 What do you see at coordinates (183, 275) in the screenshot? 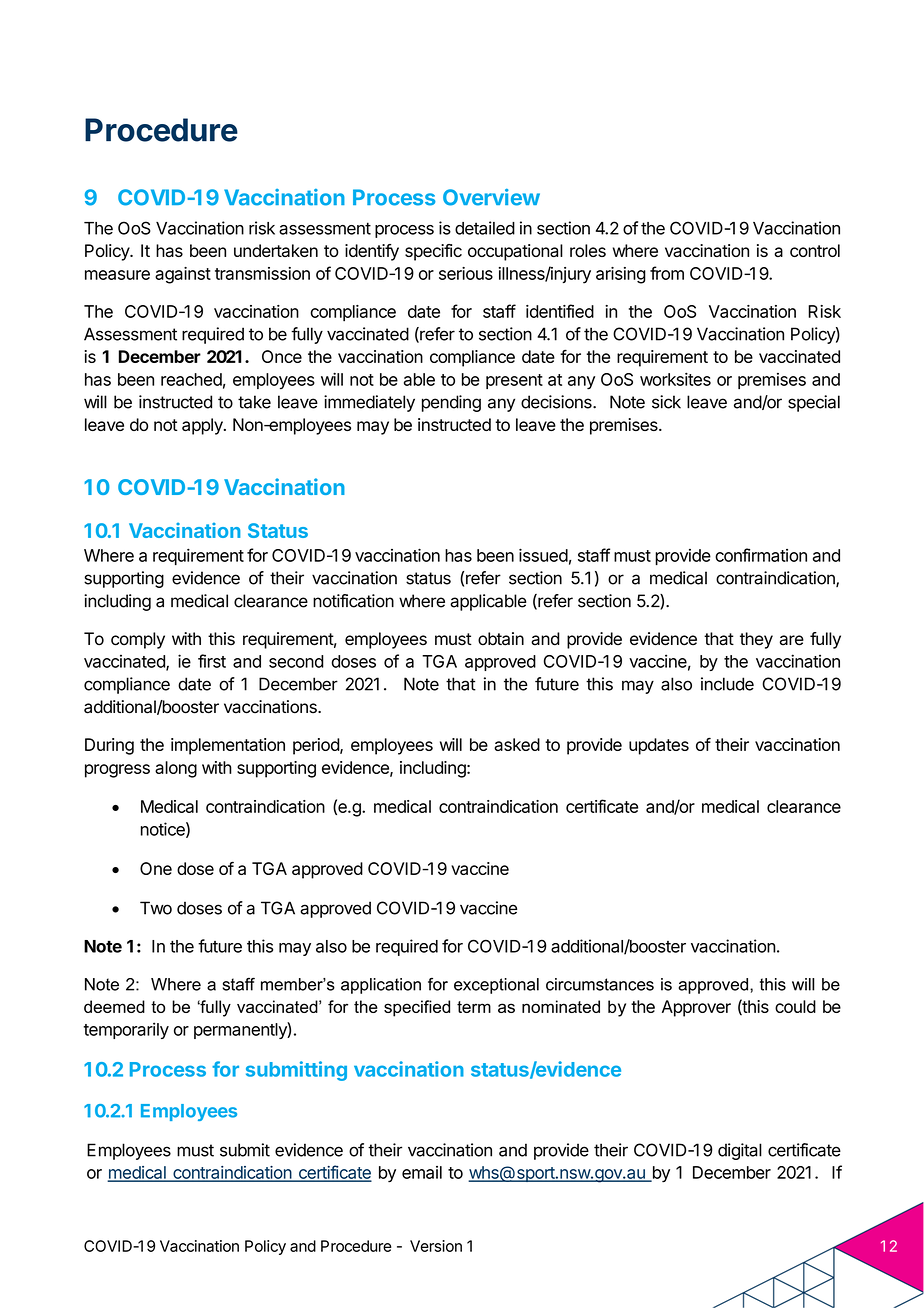
I see `against` at bounding box center [183, 275].
